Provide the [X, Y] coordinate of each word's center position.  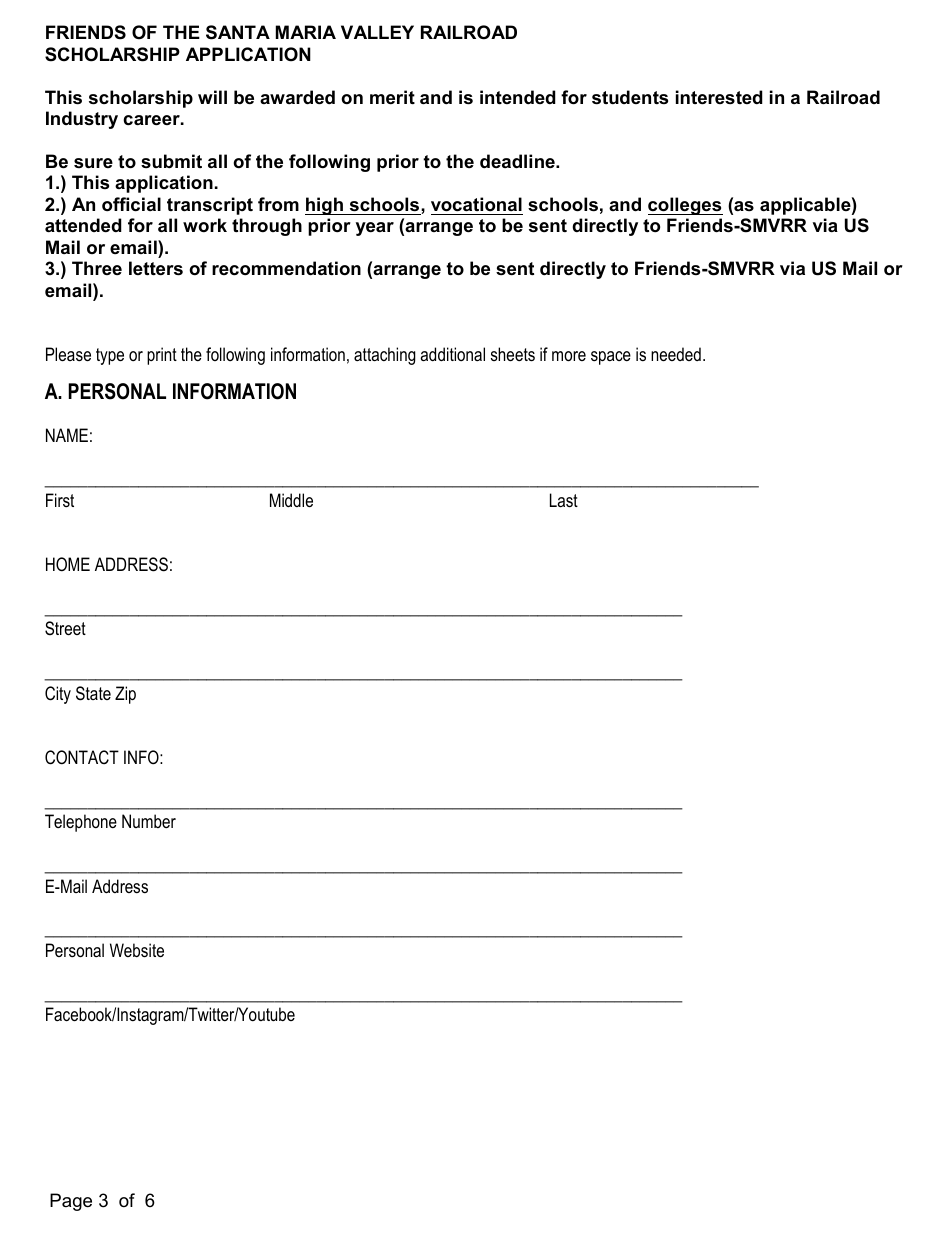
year [375, 229]
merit [392, 97]
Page [71, 1202]
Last [564, 500]
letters [156, 268]
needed [676, 354]
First [60, 500]
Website [137, 950]
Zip [125, 695]
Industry [82, 120]
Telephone [81, 823]
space [611, 358]
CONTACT [82, 757]
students [630, 97]
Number [149, 821]
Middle [291, 500]
